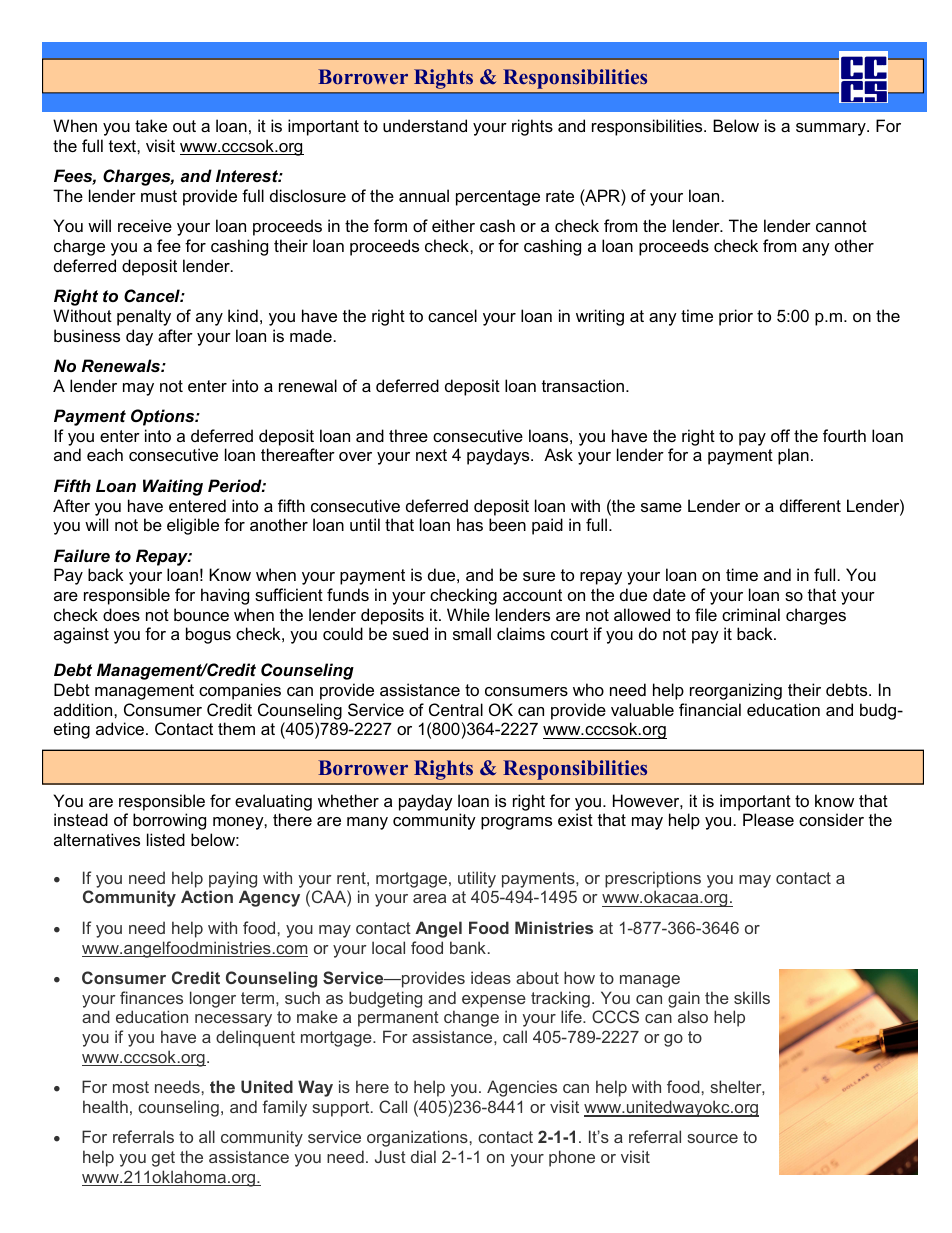 This screenshot has height=1233, width=952. Describe the element at coordinates (712, 1138) in the screenshot. I see `source` at that location.
